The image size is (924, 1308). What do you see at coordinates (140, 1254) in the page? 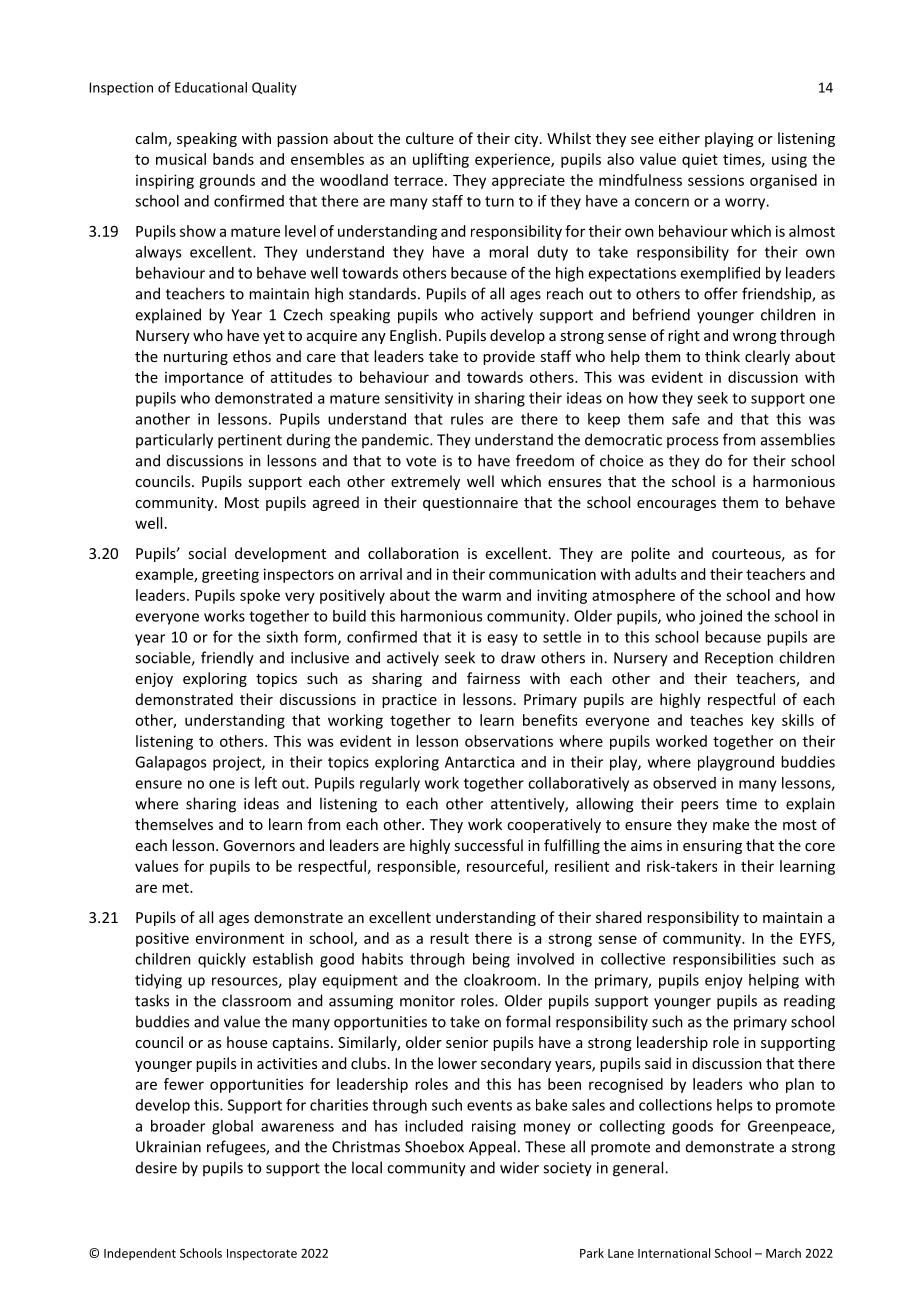
I see `Independent` at bounding box center [140, 1254].
